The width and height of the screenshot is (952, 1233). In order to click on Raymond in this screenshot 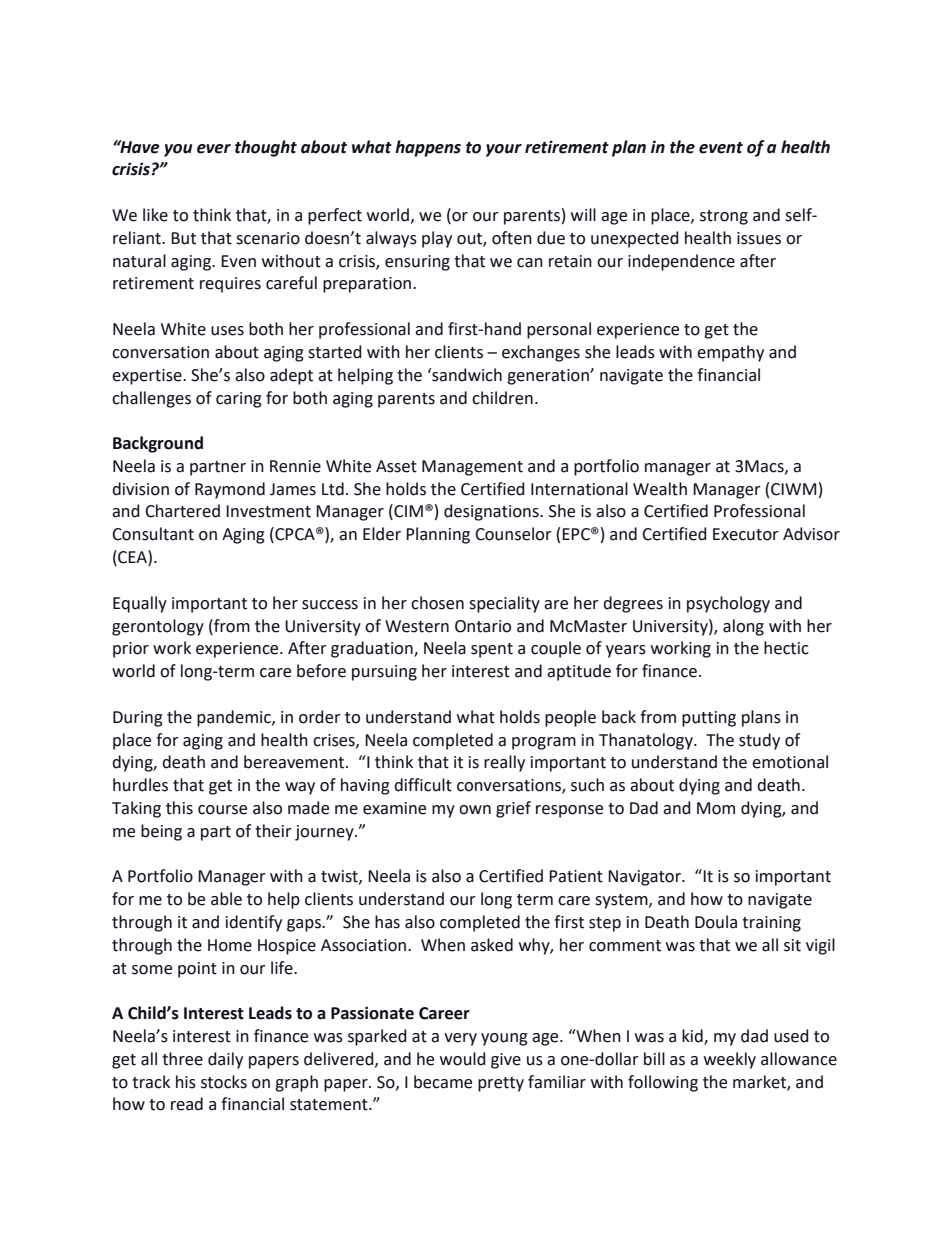, I will do `click(230, 490)`.
